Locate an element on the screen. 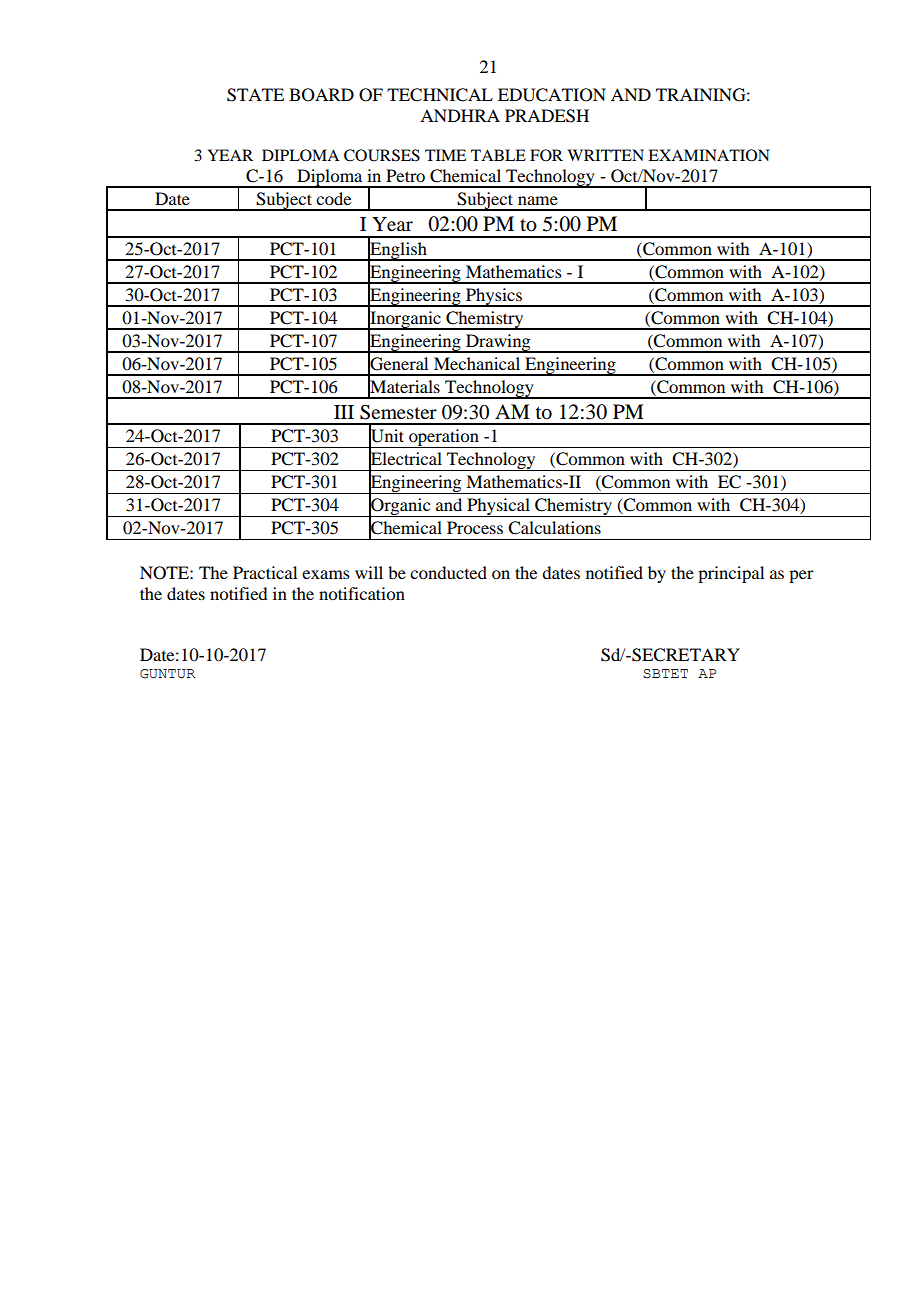 Image resolution: width=924 pixels, height=1308 pixels. name is located at coordinates (538, 200).
